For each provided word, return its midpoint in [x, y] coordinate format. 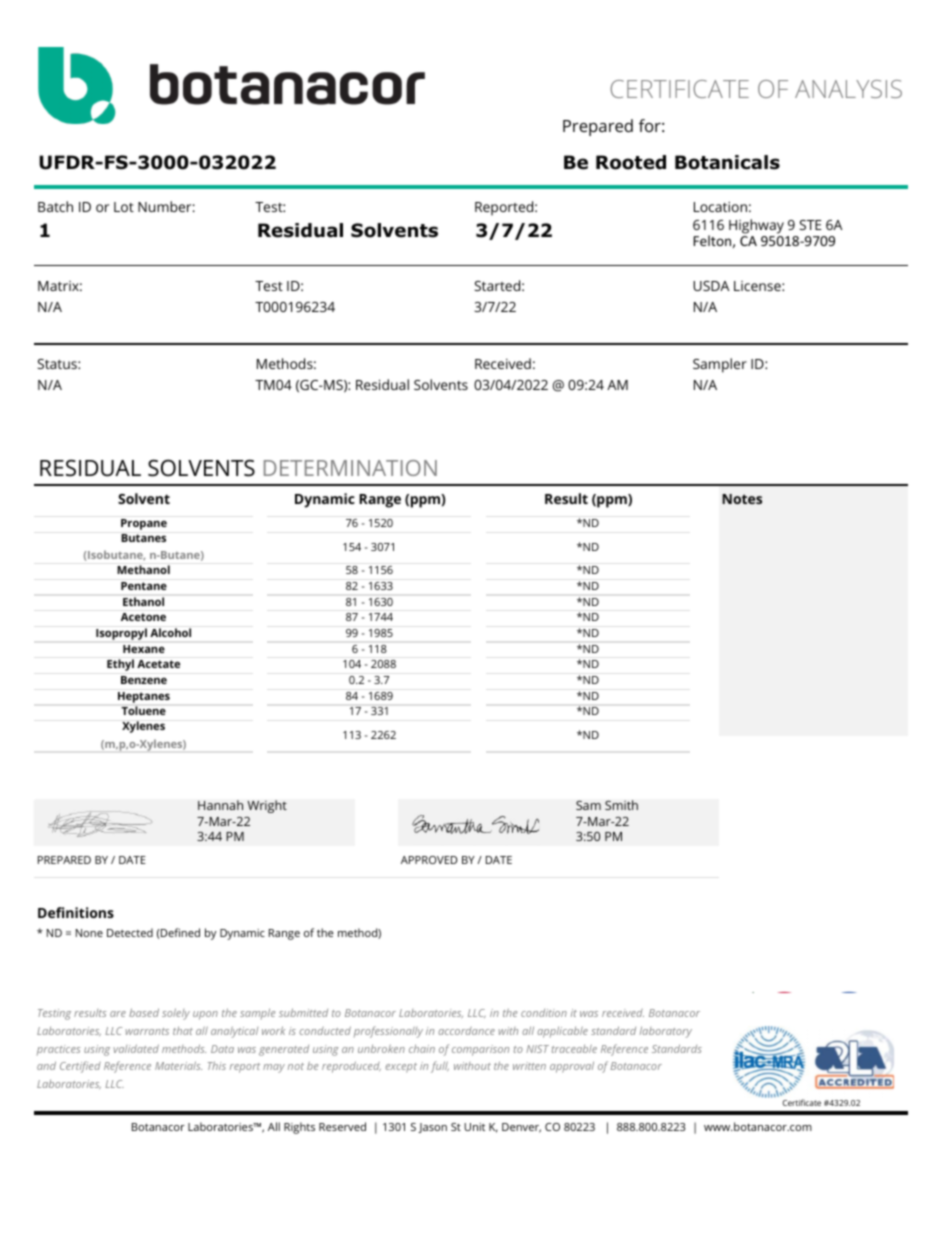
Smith [621, 805]
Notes [742, 499]
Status [58, 364]
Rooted [631, 162]
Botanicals [727, 162]
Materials [178, 1065]
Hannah [220, 805]
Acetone [143, 617]
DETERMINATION [350, 468]
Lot [124, 207]
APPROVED [429, 860]
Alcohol [170, 632]
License [758, 286]
